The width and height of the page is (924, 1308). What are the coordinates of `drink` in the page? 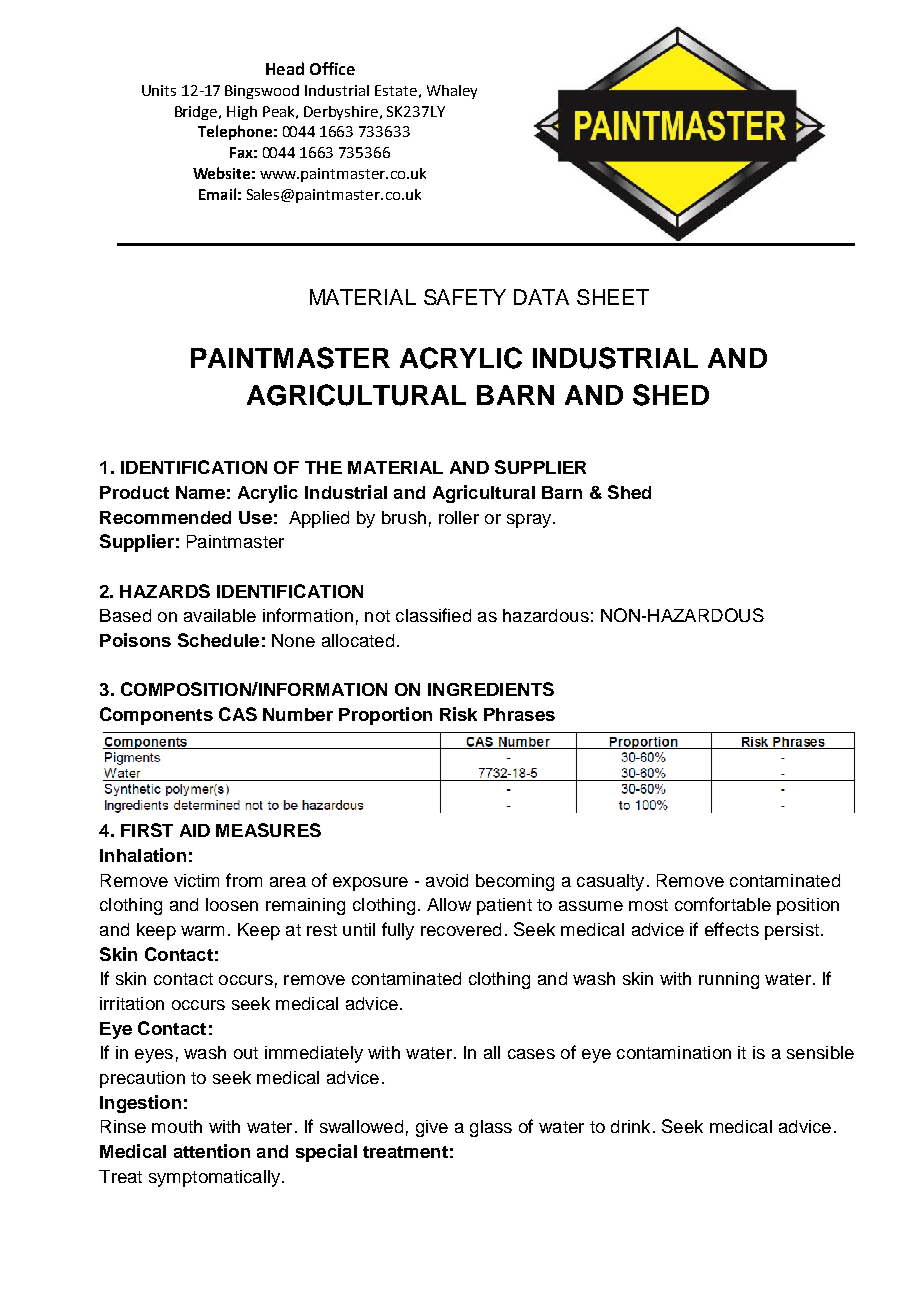 It's located at (630, 1126).
